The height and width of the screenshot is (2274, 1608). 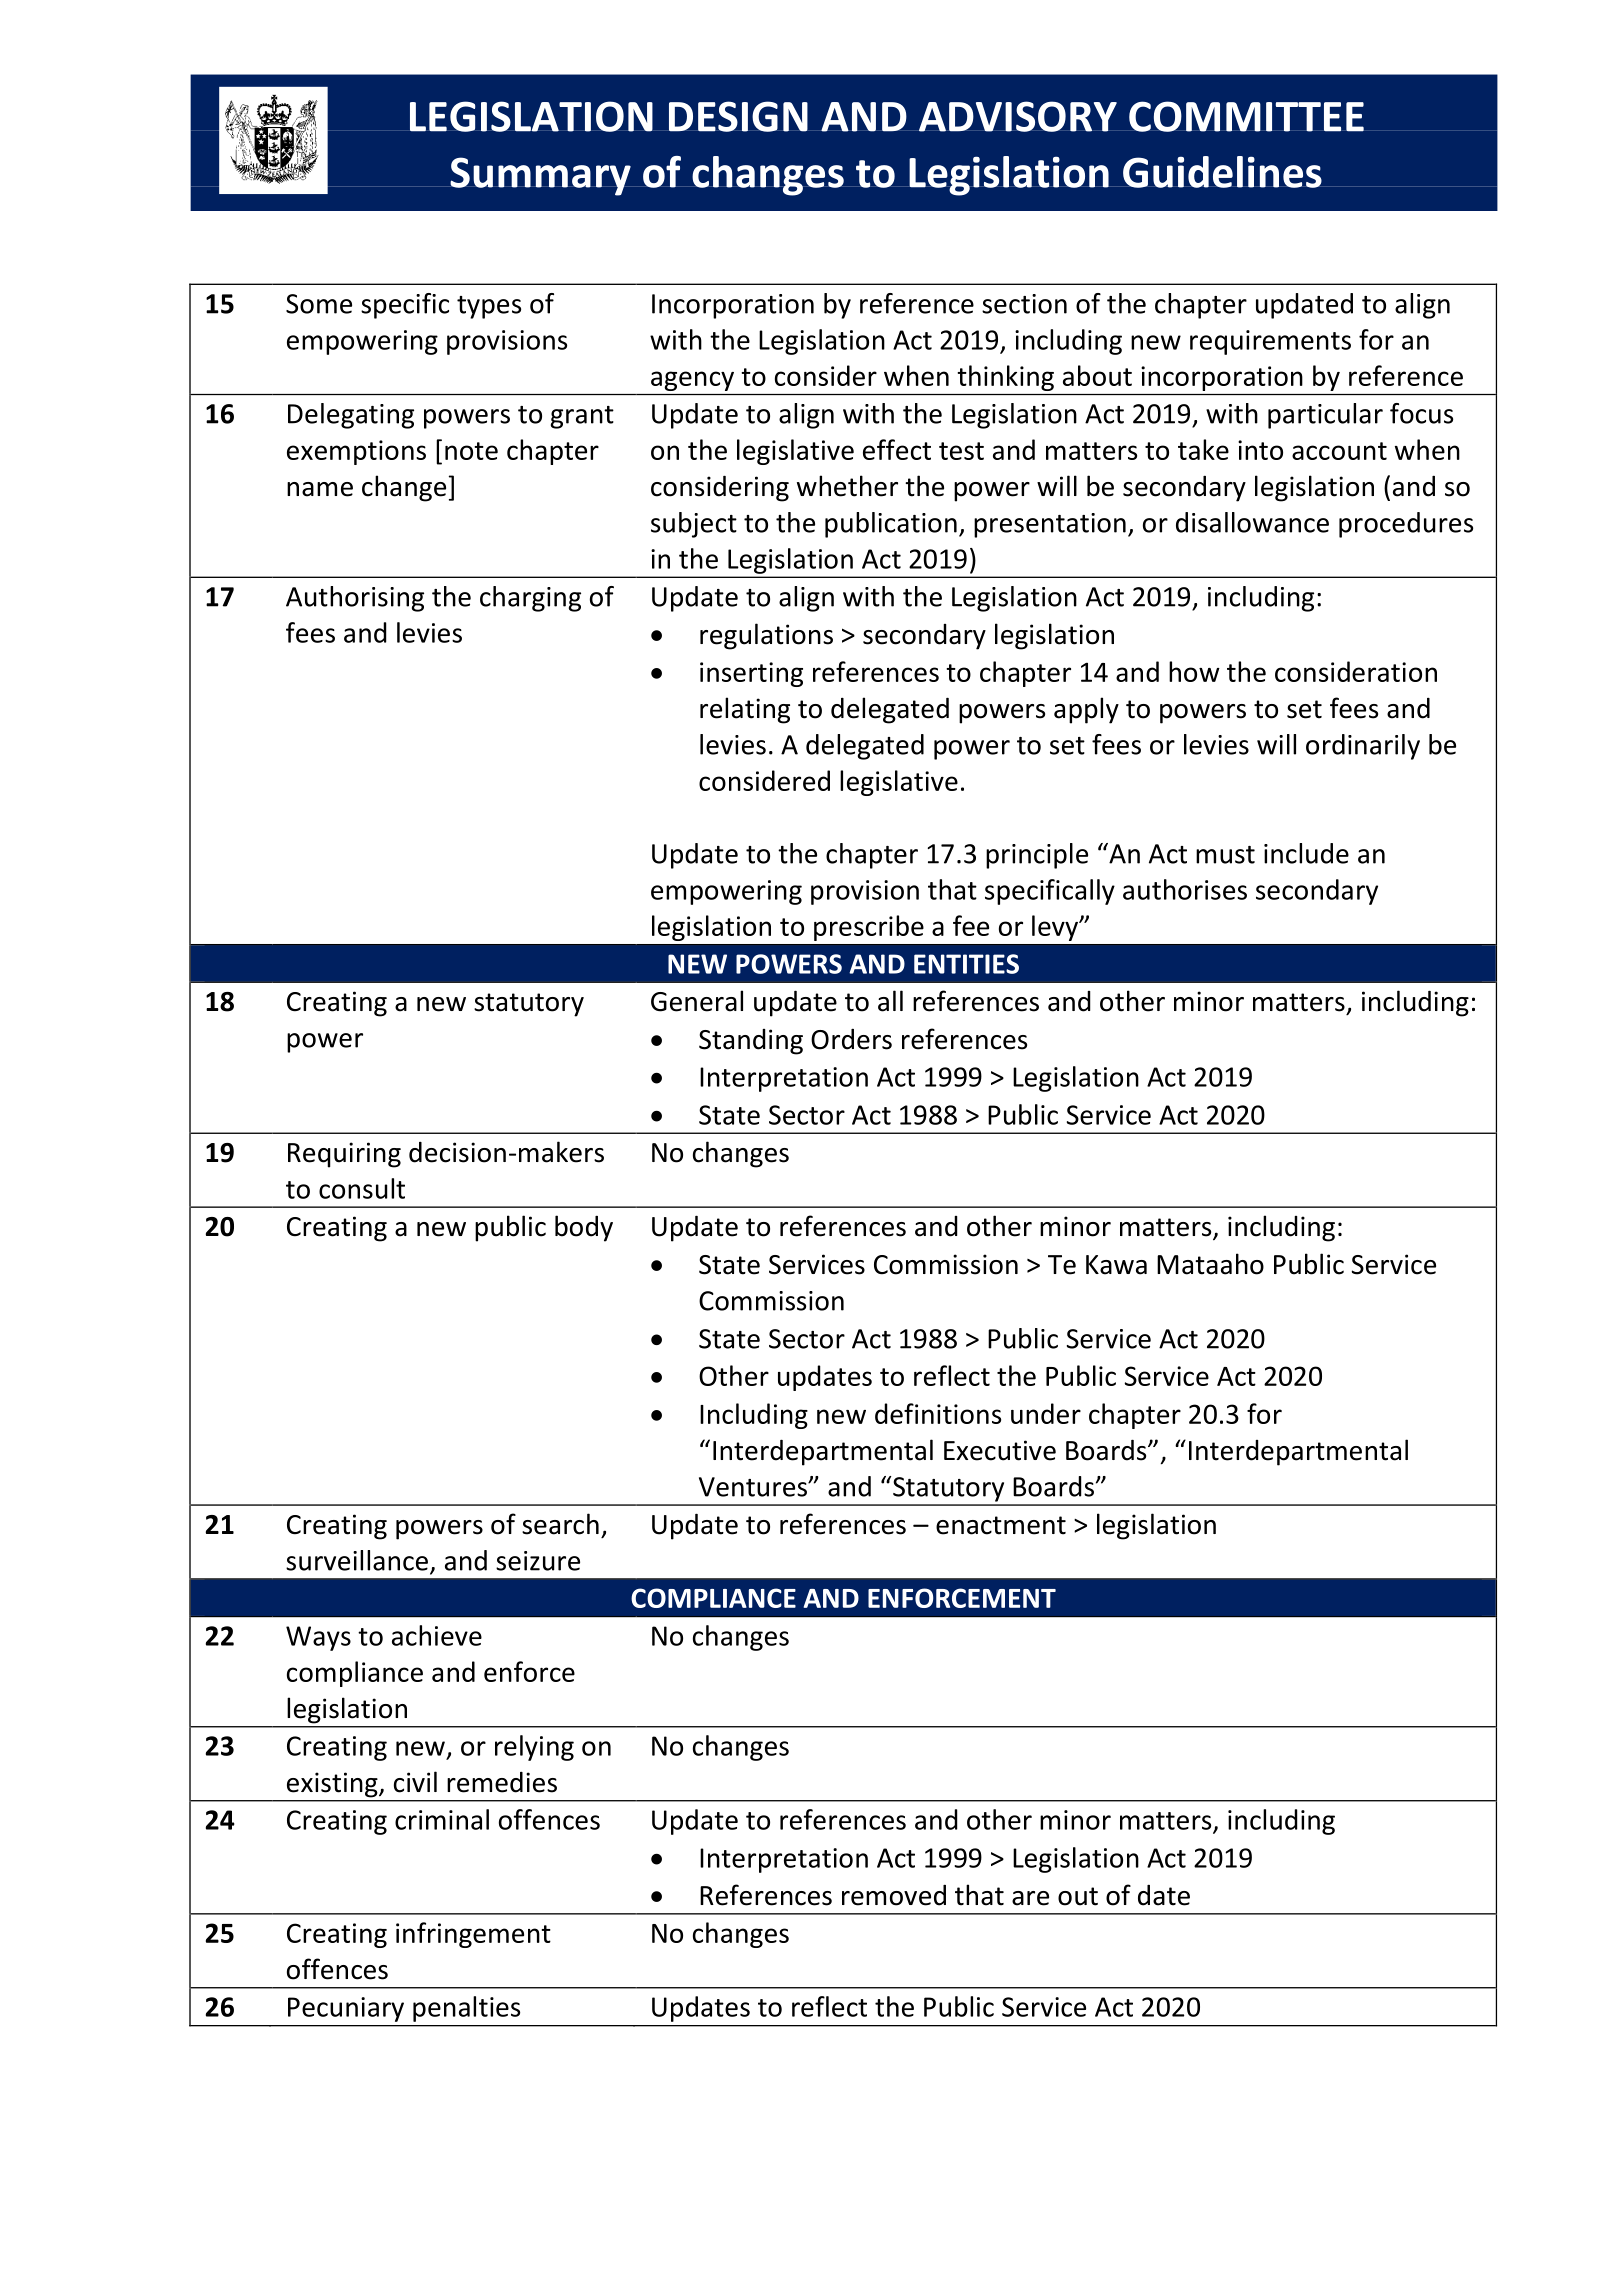 What do you see at coordinates (851, 1039) in the screenshot?
I see `Orders` at bounding box center [851, 1039].
